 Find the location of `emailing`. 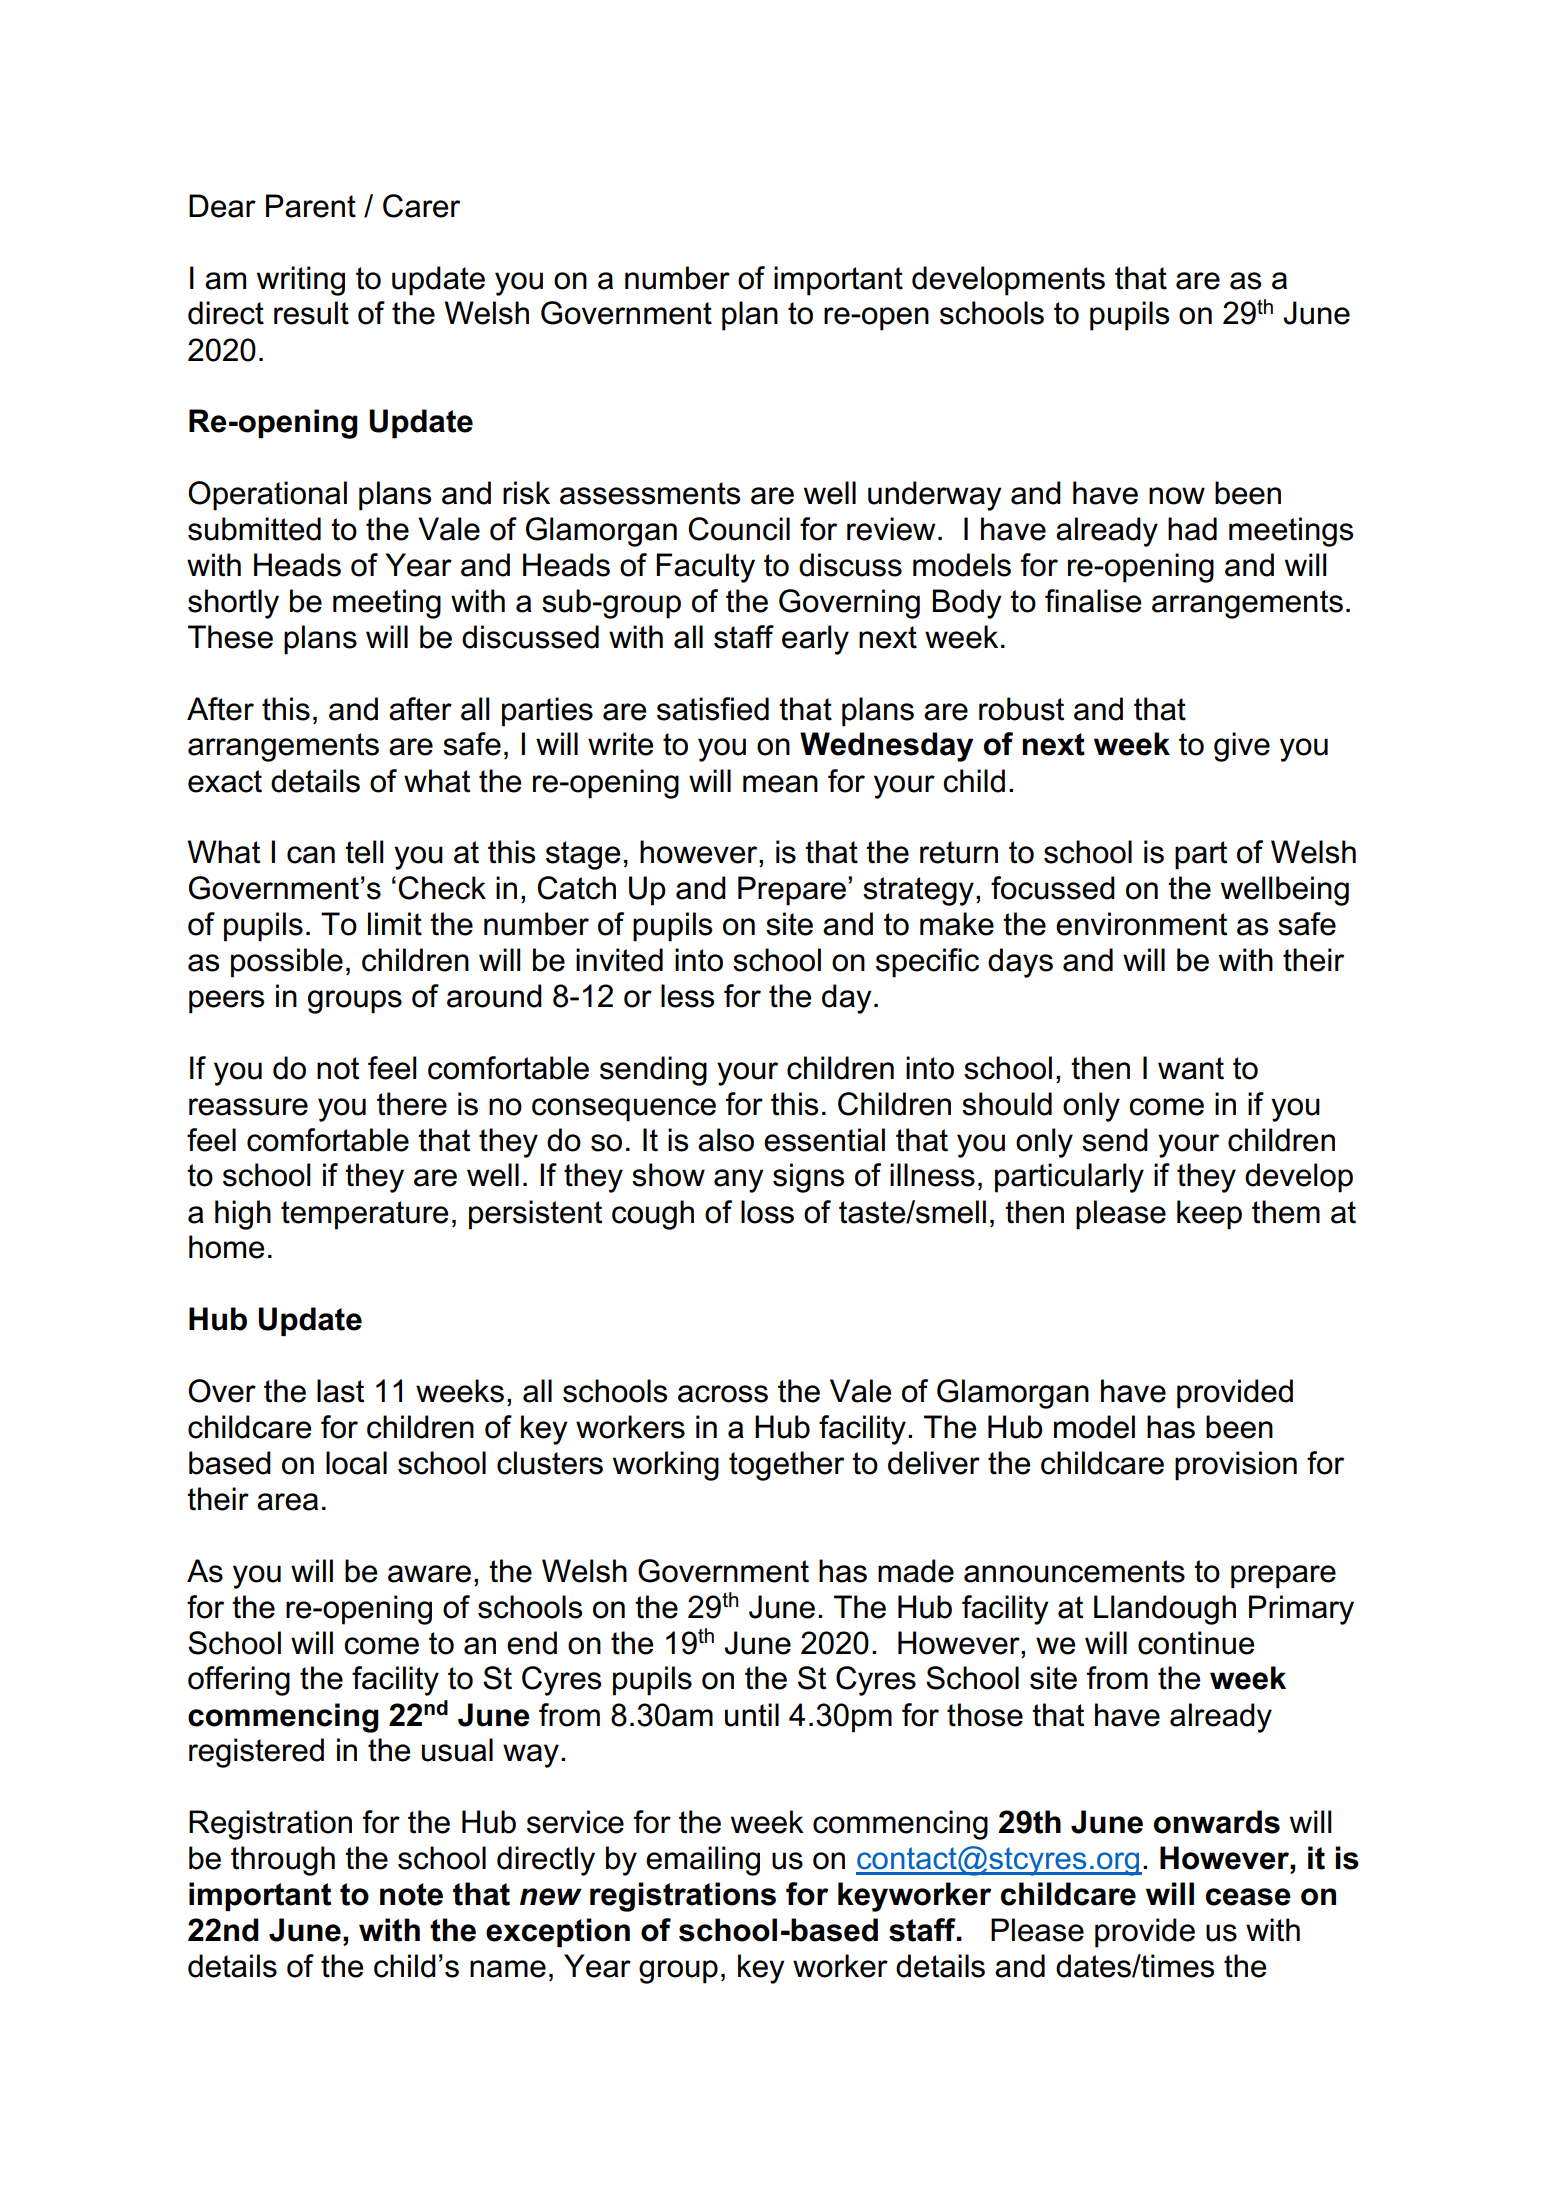

emailing is located at coordinates (703, 1861).
